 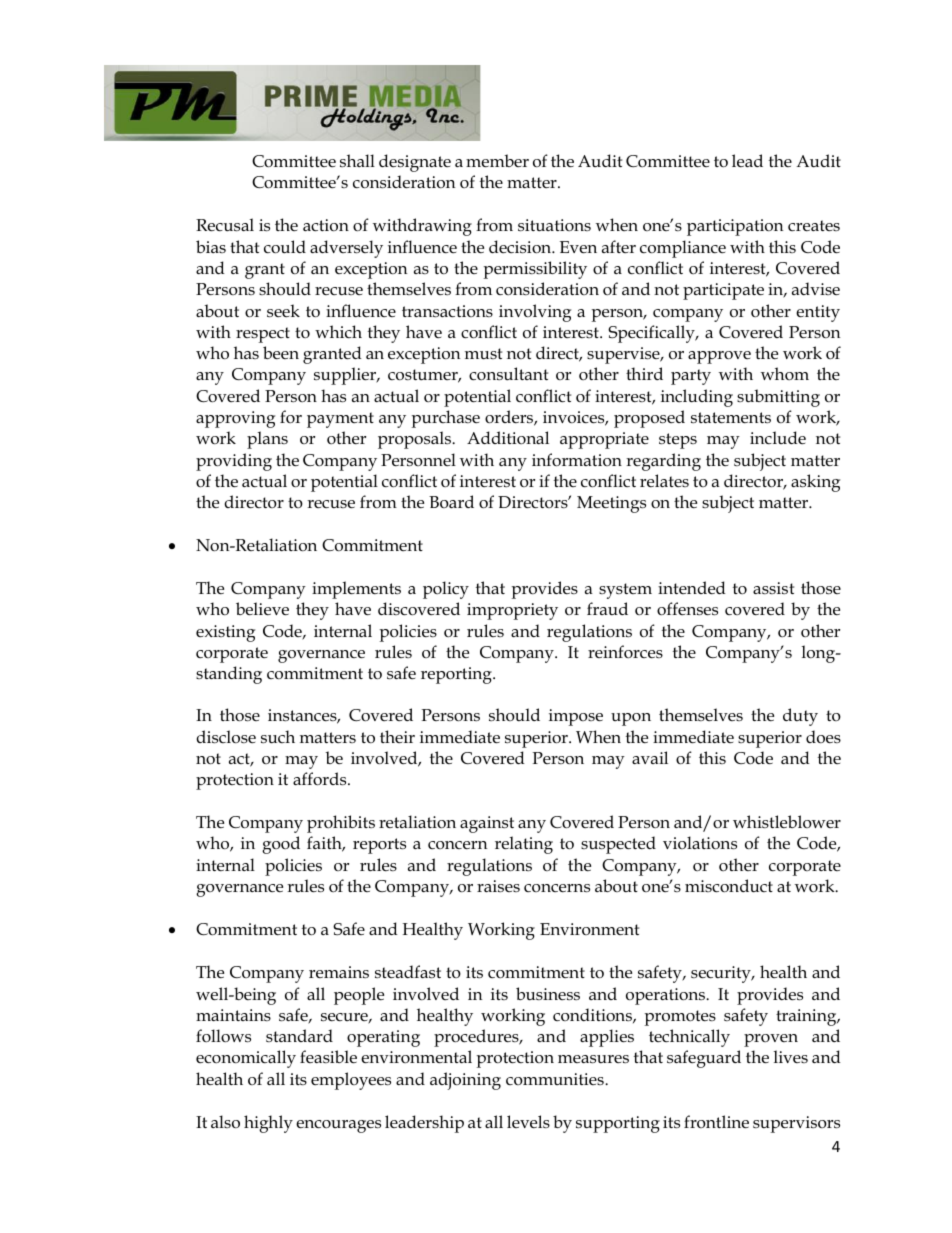 What do you see at coordinates (773, 588) in the screenshot?
I see `assist` at bounding box center [773, 588].
